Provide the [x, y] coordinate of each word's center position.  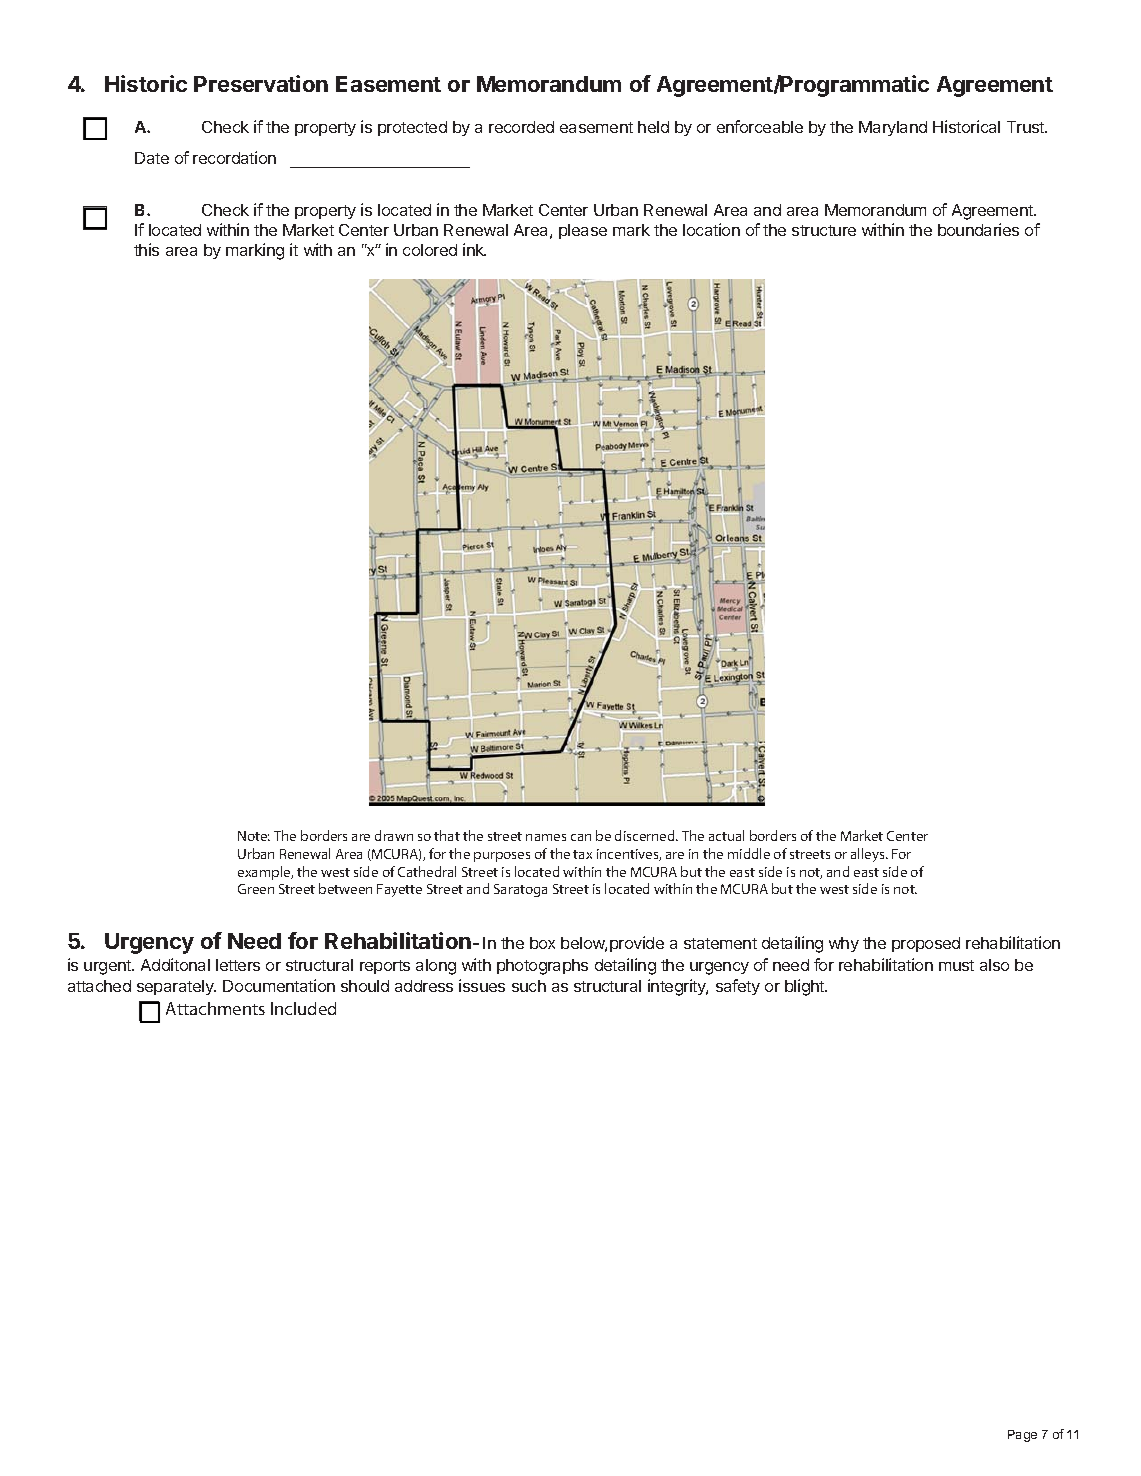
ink [474, 249]
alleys [869, 855]
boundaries [978, 229]
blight [806, 987]
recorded [521, 127]
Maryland [893, 128]
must [956, 965]
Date [152, 158]
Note [254, 836]
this [146, 249]
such [529, 986]
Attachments [215, 1008]
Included [303, 1008]
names [546, 837]
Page [1022, 1436]
